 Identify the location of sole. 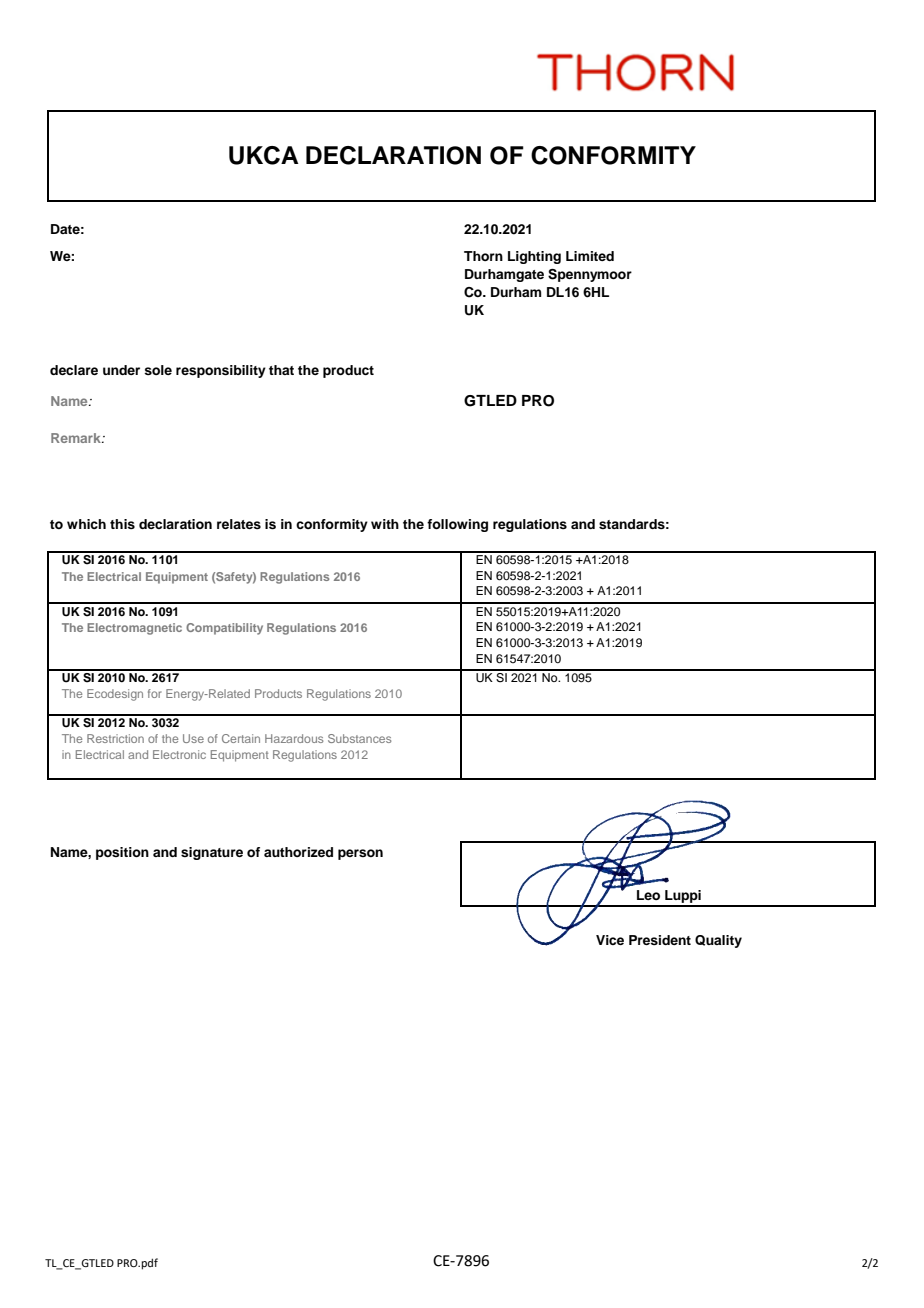
(158, 370).
